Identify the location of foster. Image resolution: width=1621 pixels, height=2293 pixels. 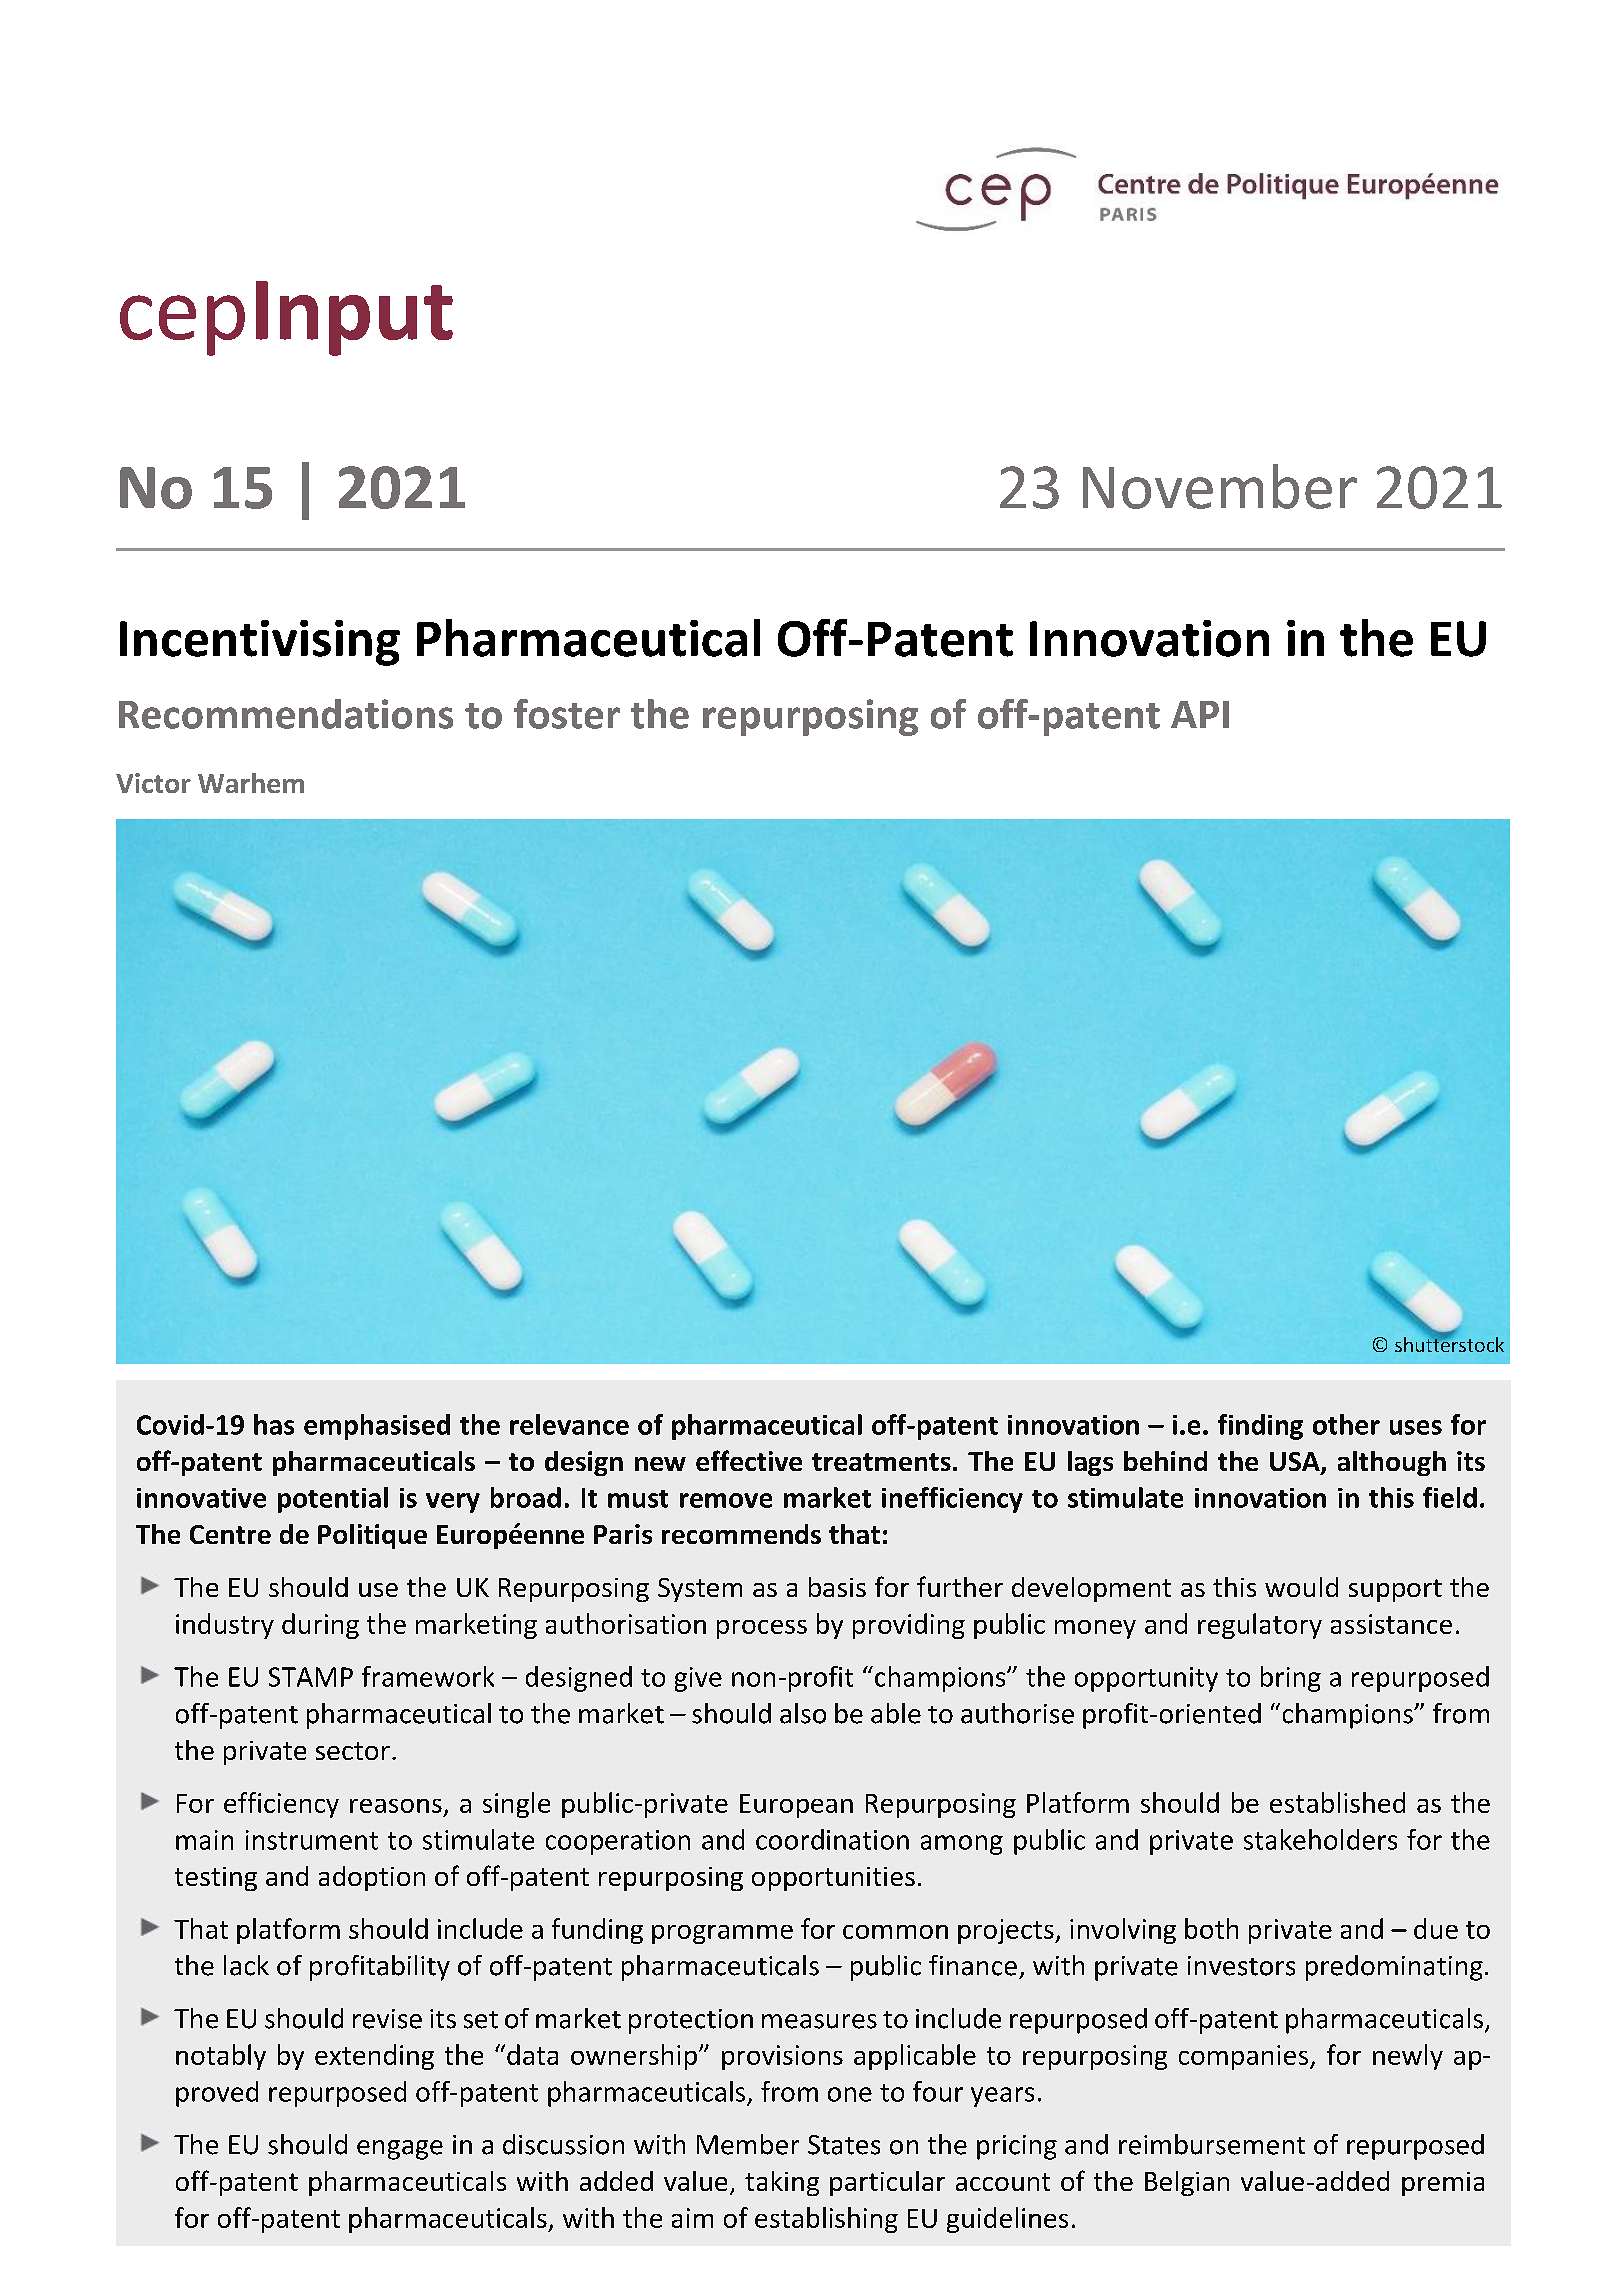
(567, 714).
